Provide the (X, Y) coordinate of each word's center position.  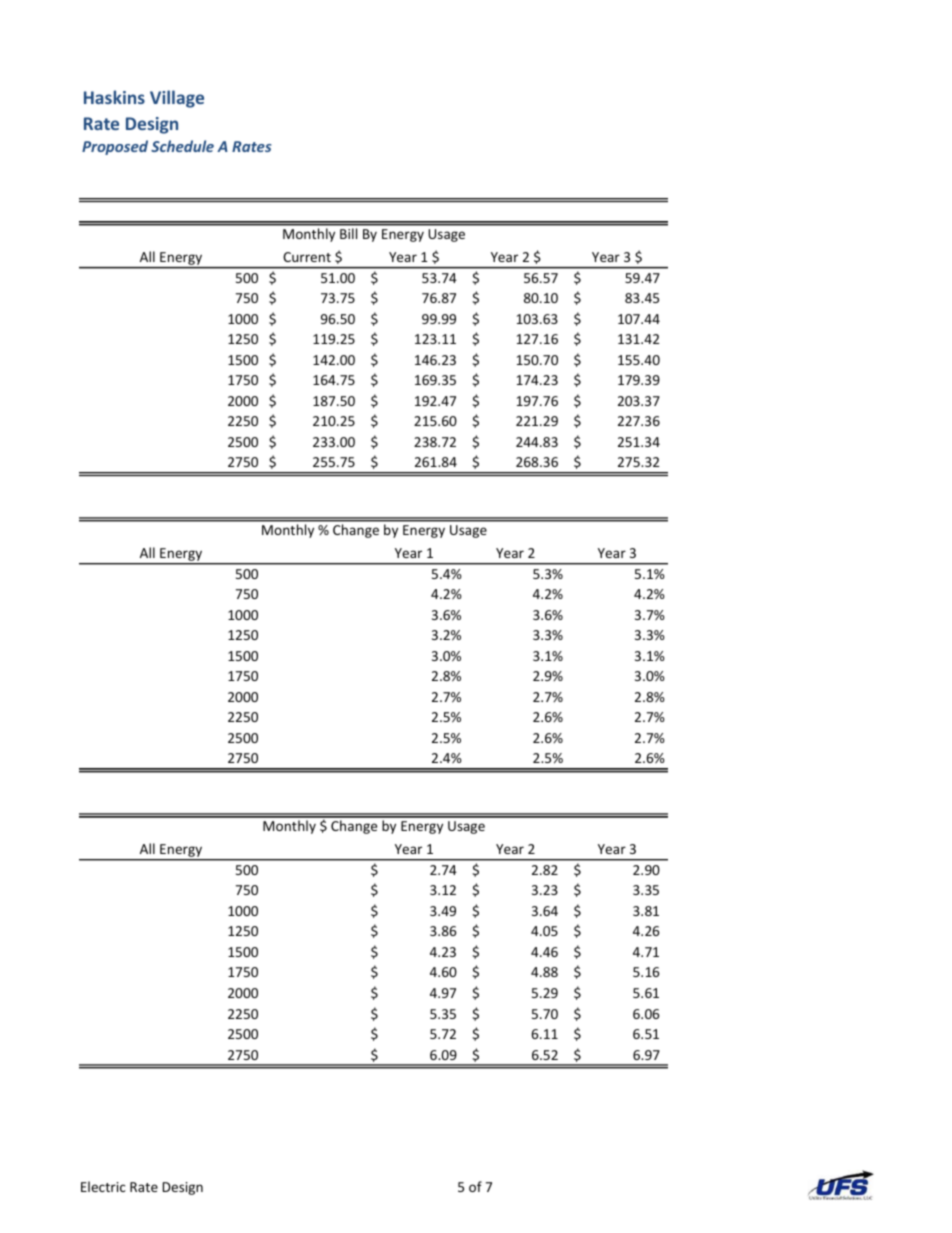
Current (307, 257)
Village (177, 99)
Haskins (114, 97)
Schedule (182, 146)
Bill (348, 233)
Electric (103, 1186)
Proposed (115, 147)
